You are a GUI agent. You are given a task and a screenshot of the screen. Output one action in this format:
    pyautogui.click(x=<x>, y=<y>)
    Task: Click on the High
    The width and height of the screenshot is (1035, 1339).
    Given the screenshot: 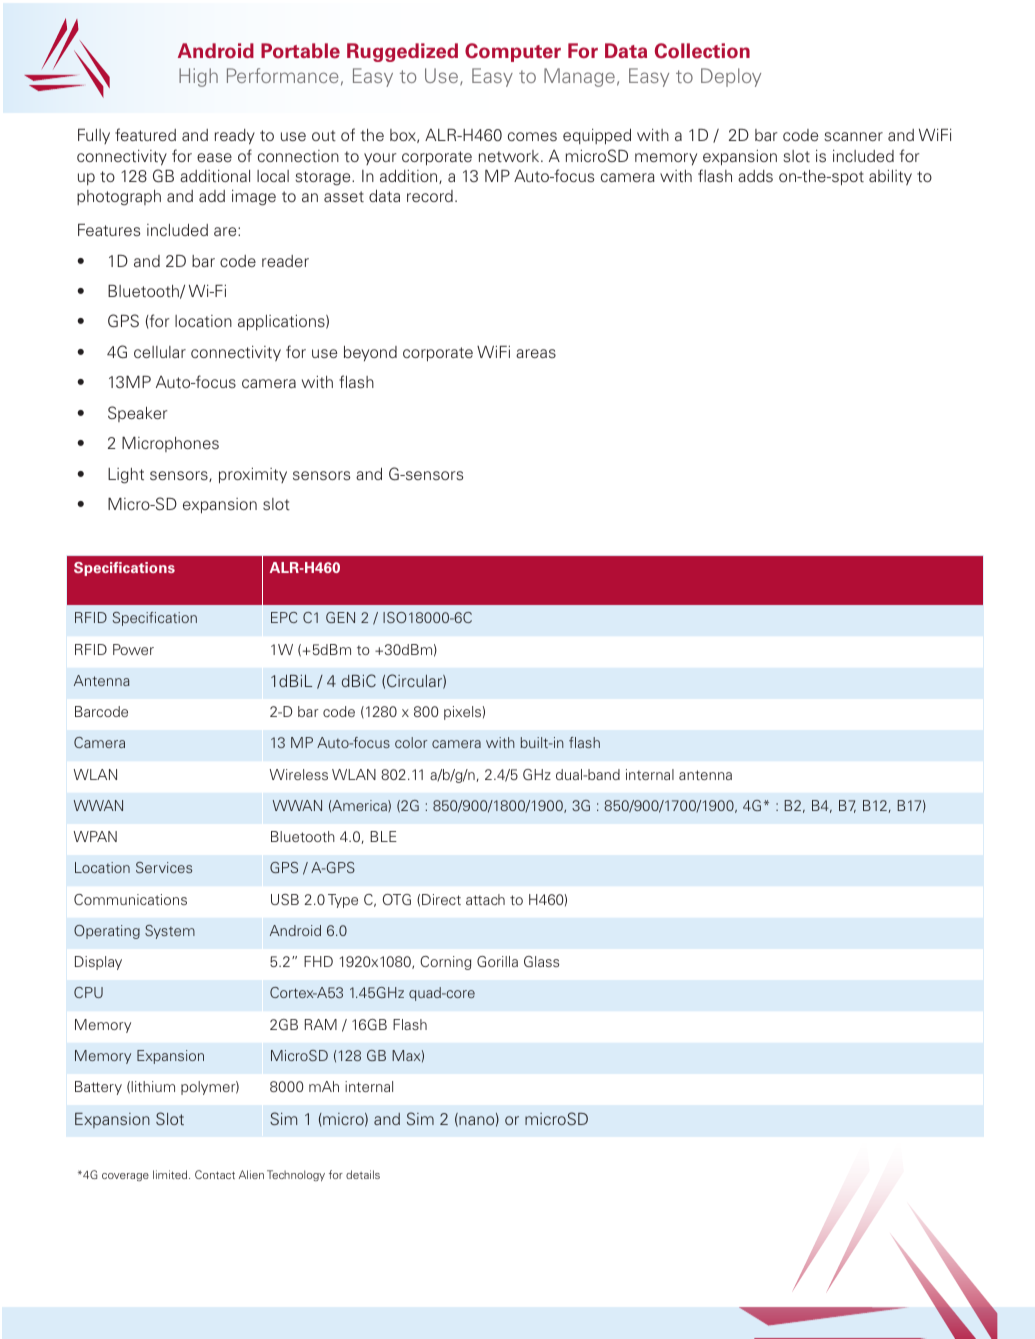 What is the action you would take?
    pyautogui.click(x=198, y=77)
